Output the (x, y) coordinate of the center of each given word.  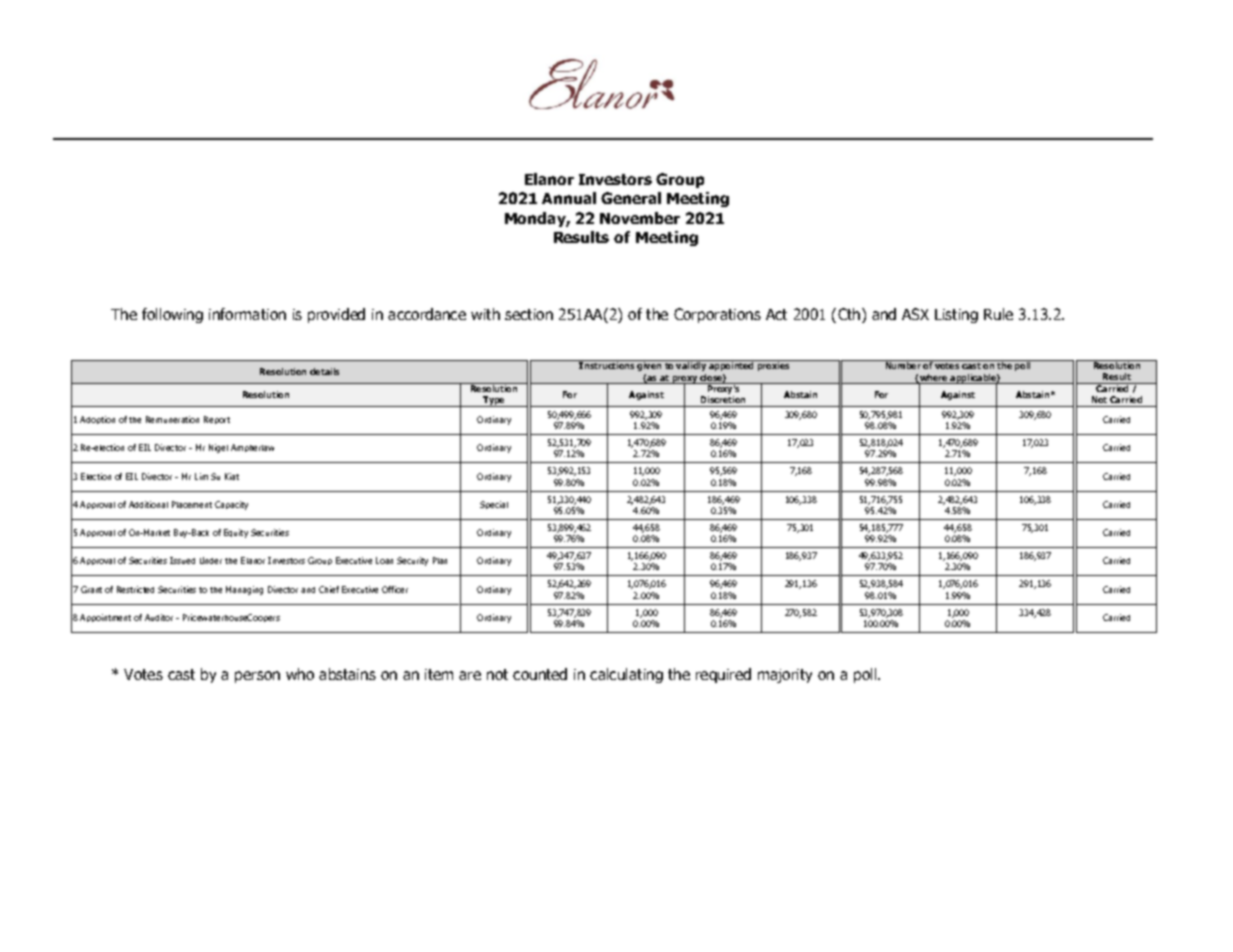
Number (903, 364)
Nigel (218, 448)
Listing (956, 316)
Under (211, 560)
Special (494, 505)
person (257, 677)
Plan (440, 560)
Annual (569, 198)
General (631, 198)
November (640, 218)
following (172, 315)
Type (494, 401)
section (529, 314)
